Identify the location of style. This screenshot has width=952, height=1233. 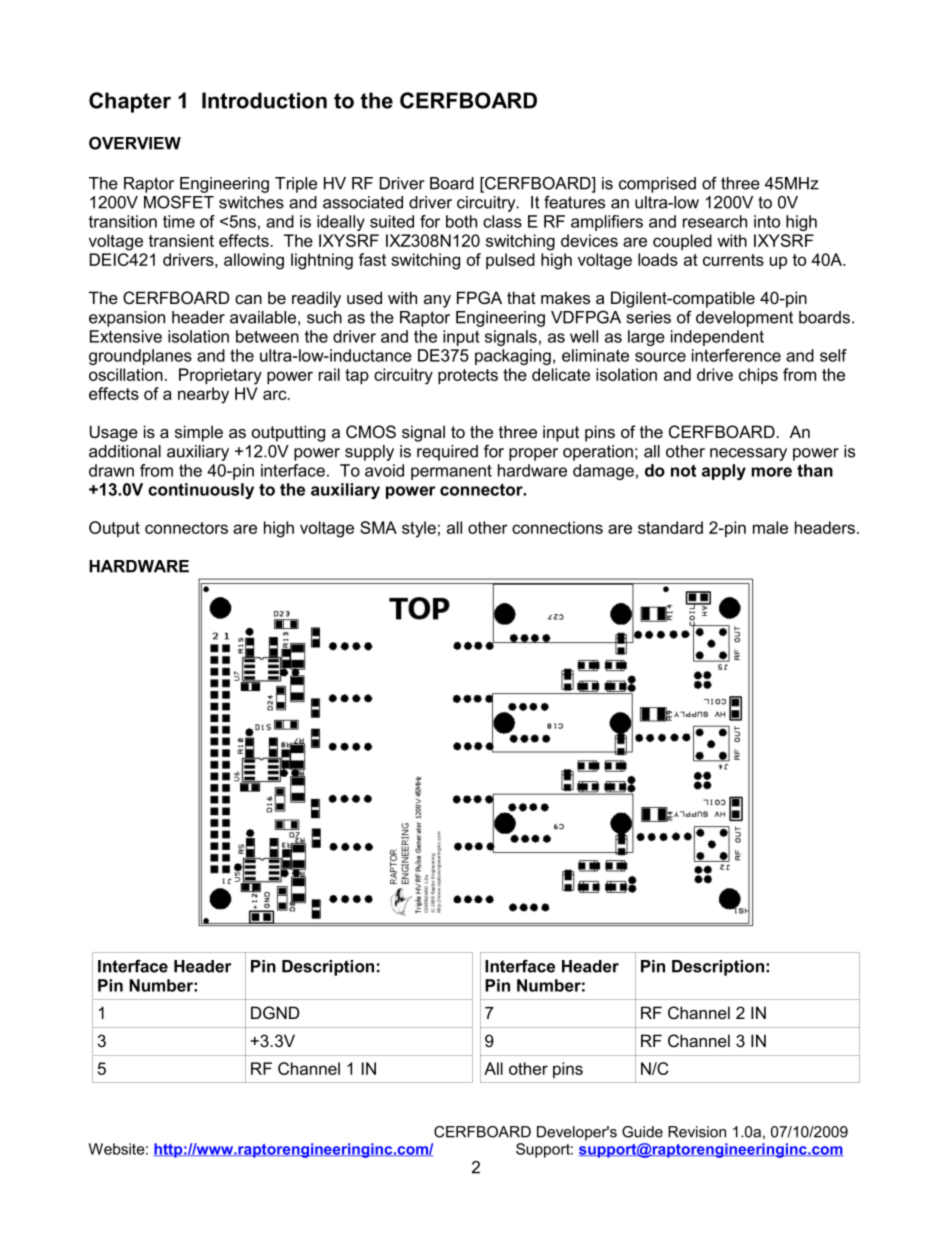
(419, 529).
